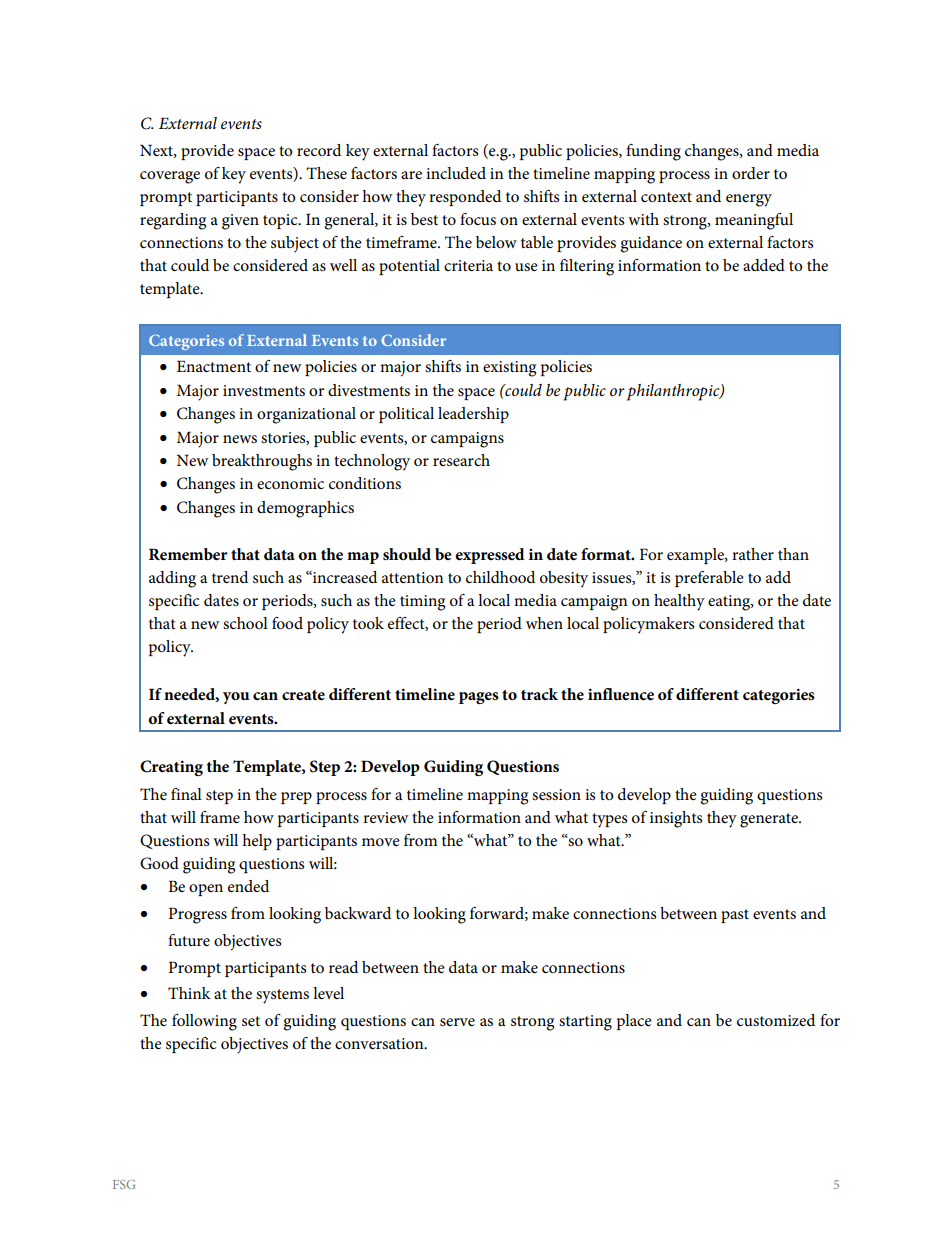  I want to click on rather, so click(753, 554).
